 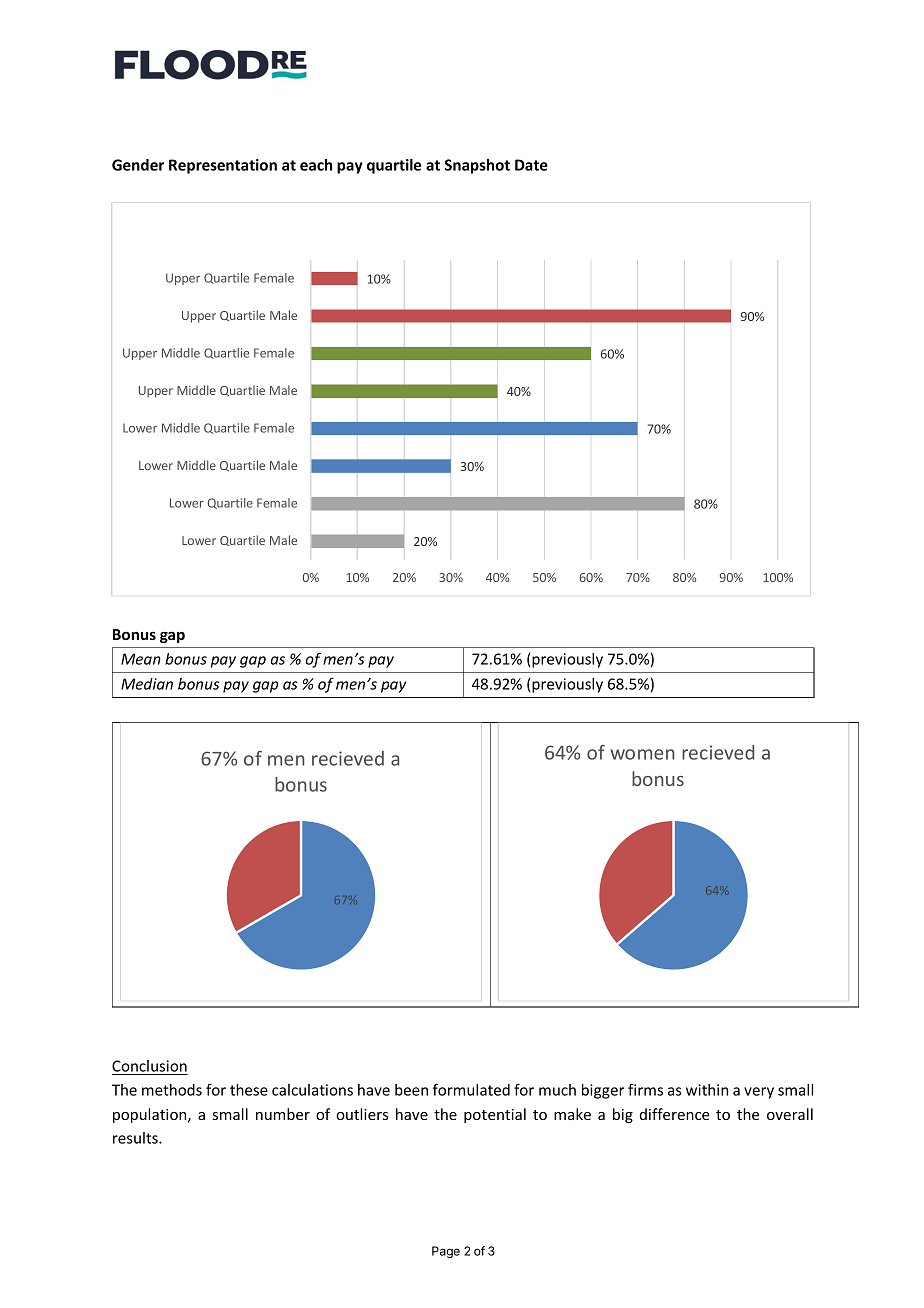 I want to click on Median, so click(x=147, y=684).
